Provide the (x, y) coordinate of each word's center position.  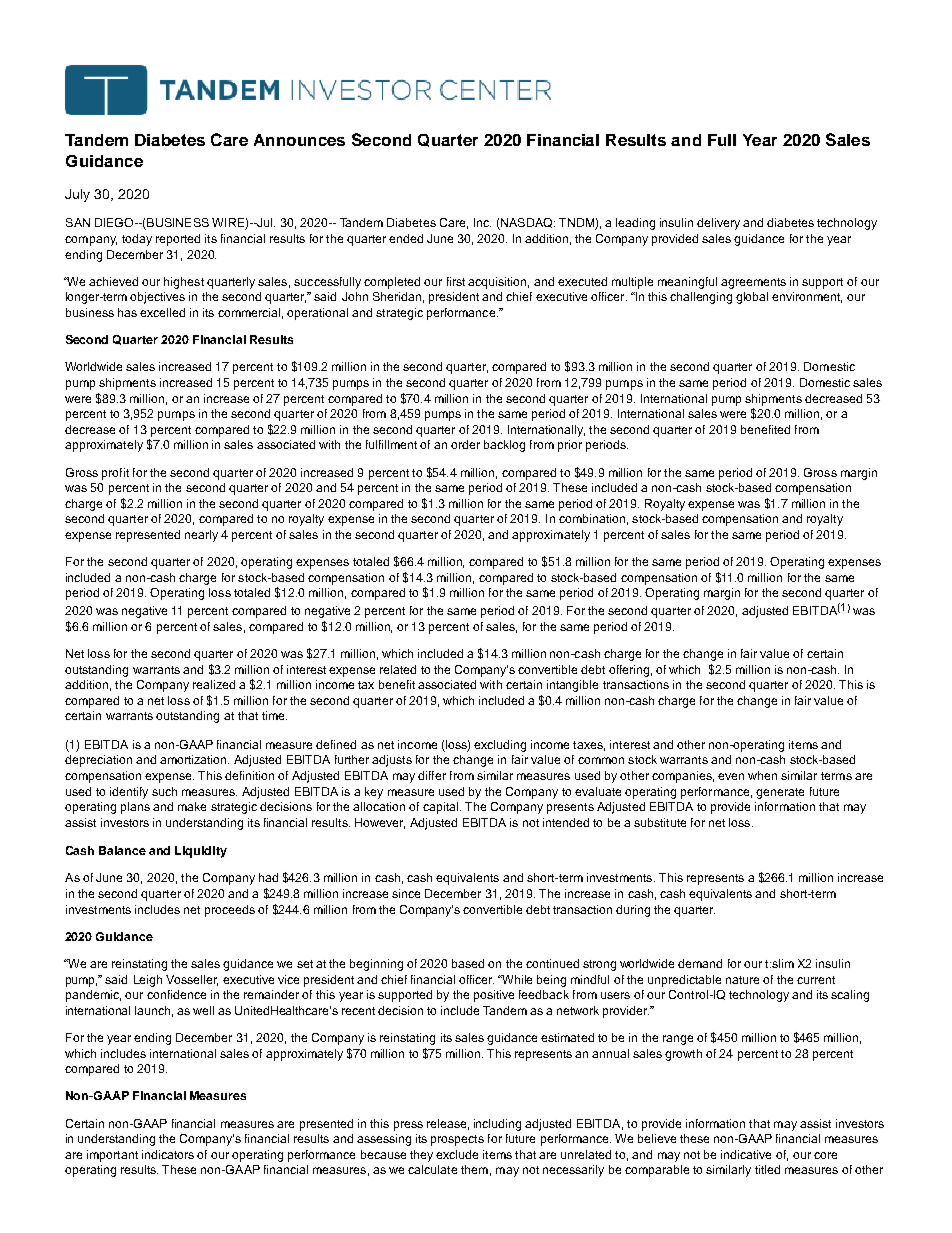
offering (629, 671)
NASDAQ (527, 224)
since (406, 893)
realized (214, 684)
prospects (457, 1140)
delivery (718, 224)
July (77, 195)
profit (115, 474)
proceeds (230, 911)
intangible (572, 686)
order (465, 444)
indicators (168, 1154)
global (752, 298)
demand (700, 963)
